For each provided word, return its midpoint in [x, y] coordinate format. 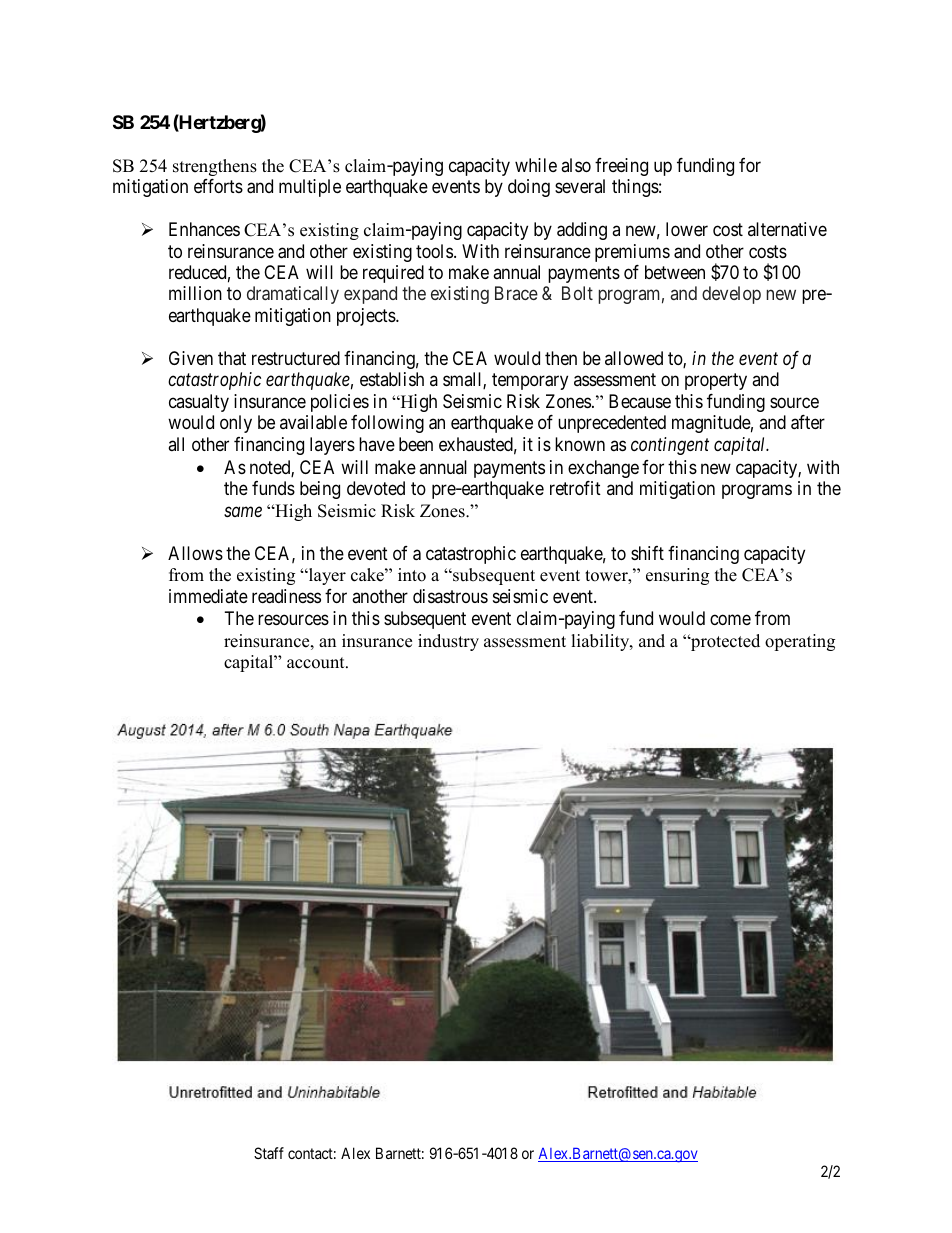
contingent [670, 446]
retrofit [575, 488]
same [243, 511]
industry [448, 642]
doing [529, 188]
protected [724, 642]
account [317, 663]
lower [687, 229]
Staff [269, 1153]
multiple [310, 188]
